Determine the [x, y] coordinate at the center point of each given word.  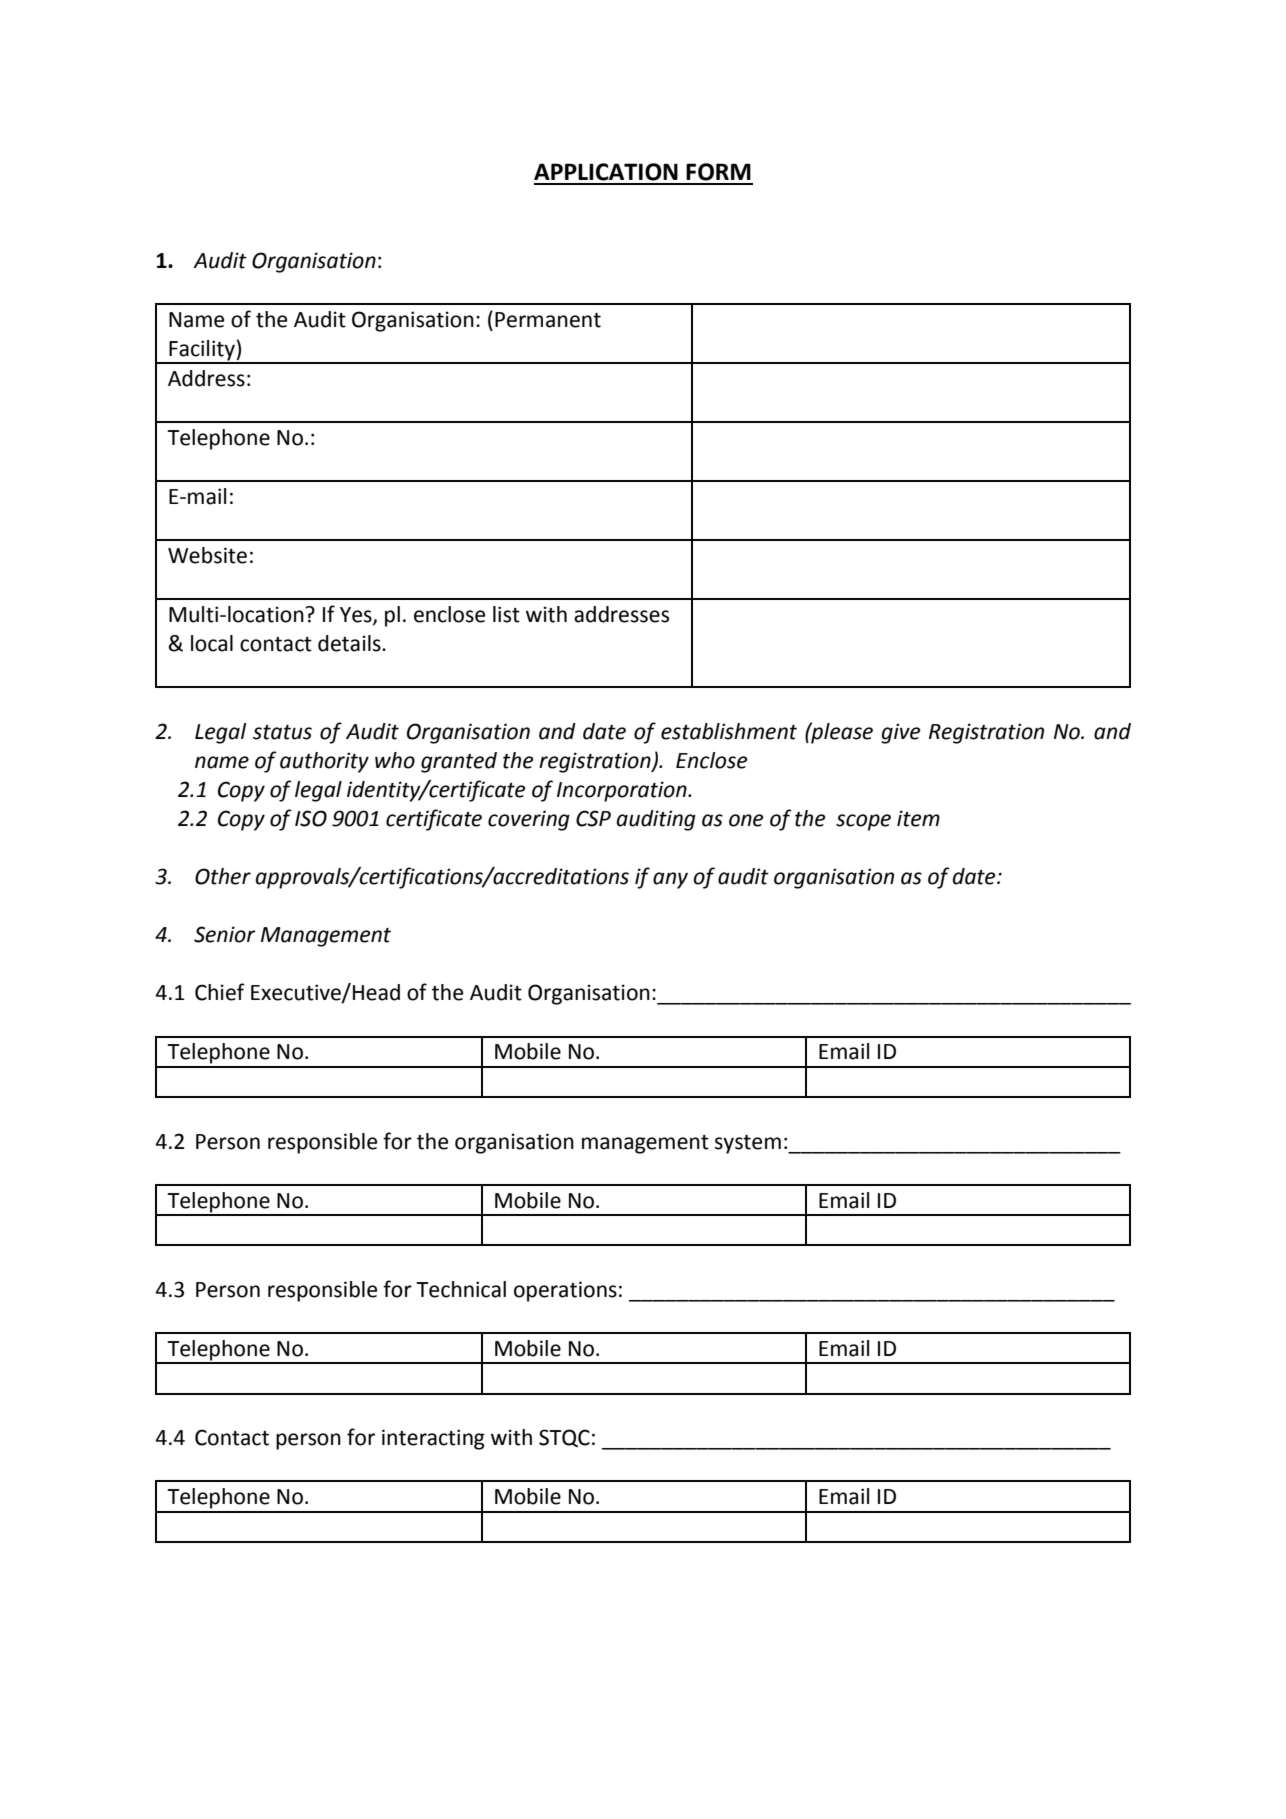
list [506, 614]
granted [459, 762]
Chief [220, 992]
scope [863, 822]
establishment [729, 731]
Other [223, 876]
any [670, 880]
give [901, 733]
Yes [357, 616]
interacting [433, 1439]
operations [565, 1291]
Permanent [548, 320]
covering [529, 820]
